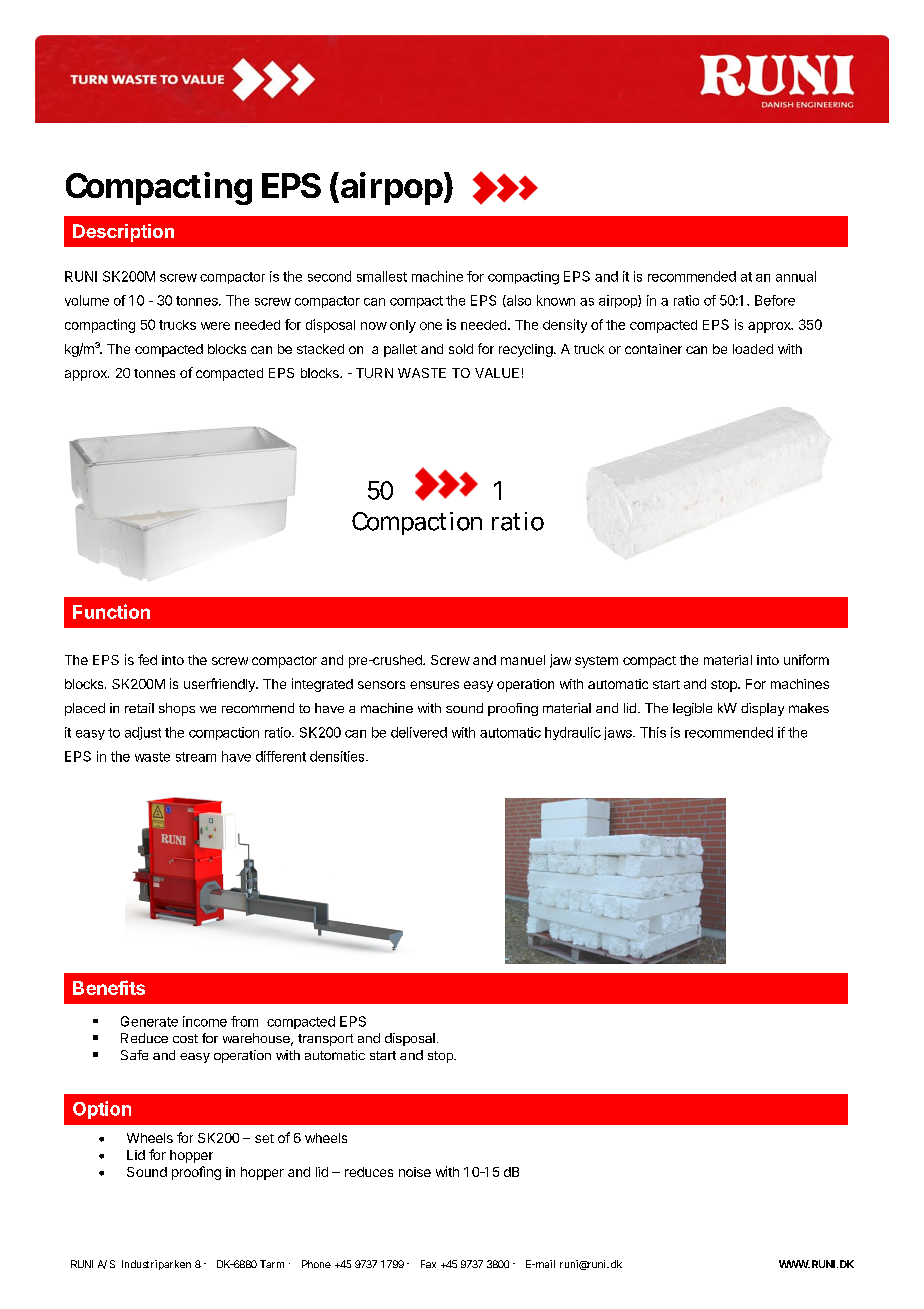 The width and height of the page is (924, 1309). I want to click on stream, so click(196, 757).
